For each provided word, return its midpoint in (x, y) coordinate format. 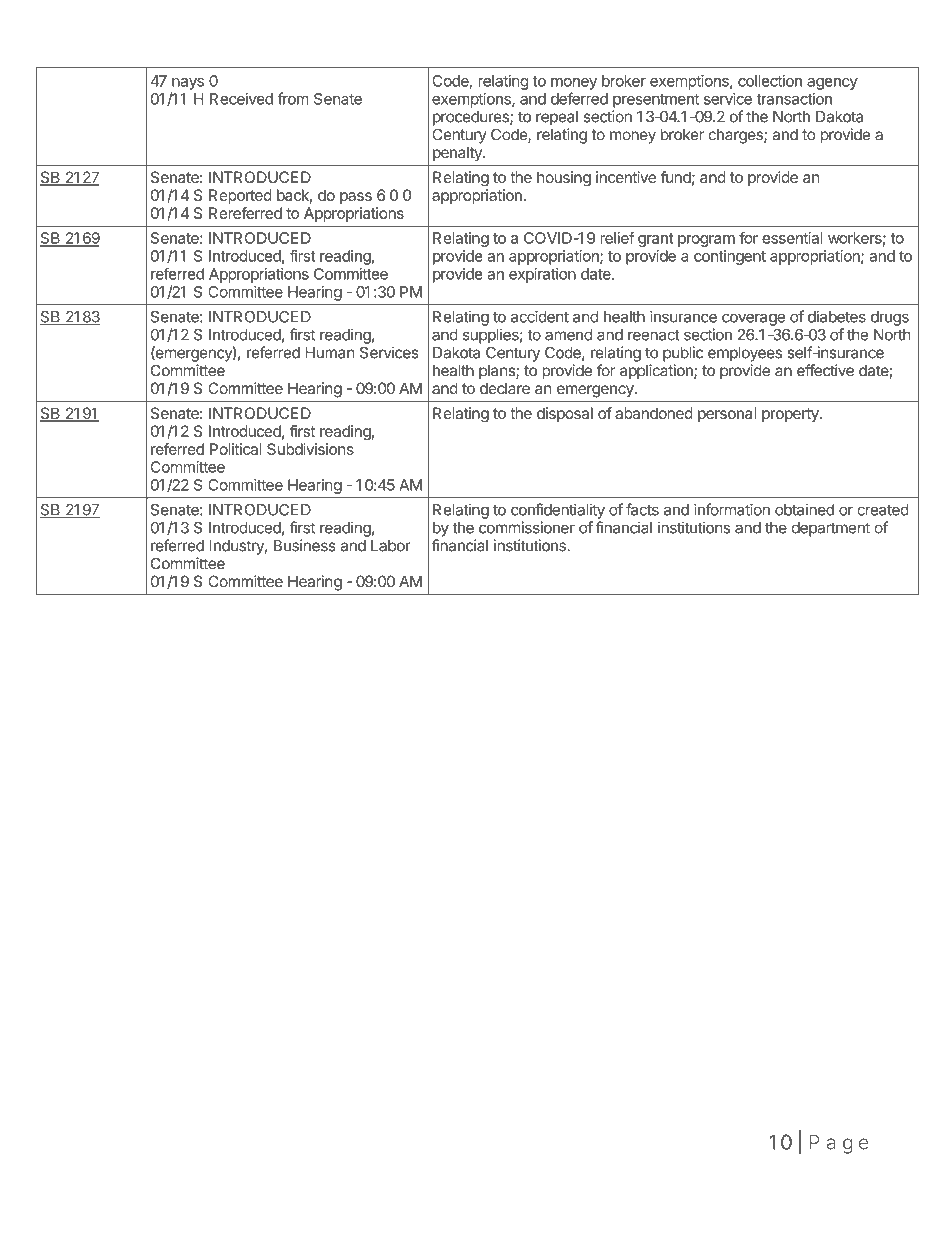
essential (792, 238)
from (293, 98)
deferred (579, 98)
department (831, 529)
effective (825, 370)
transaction (794, 99)
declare (505, 388)
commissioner (527, 527)
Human (329, 353)
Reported (240, 196)
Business (305, 545)
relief (617, 238)
